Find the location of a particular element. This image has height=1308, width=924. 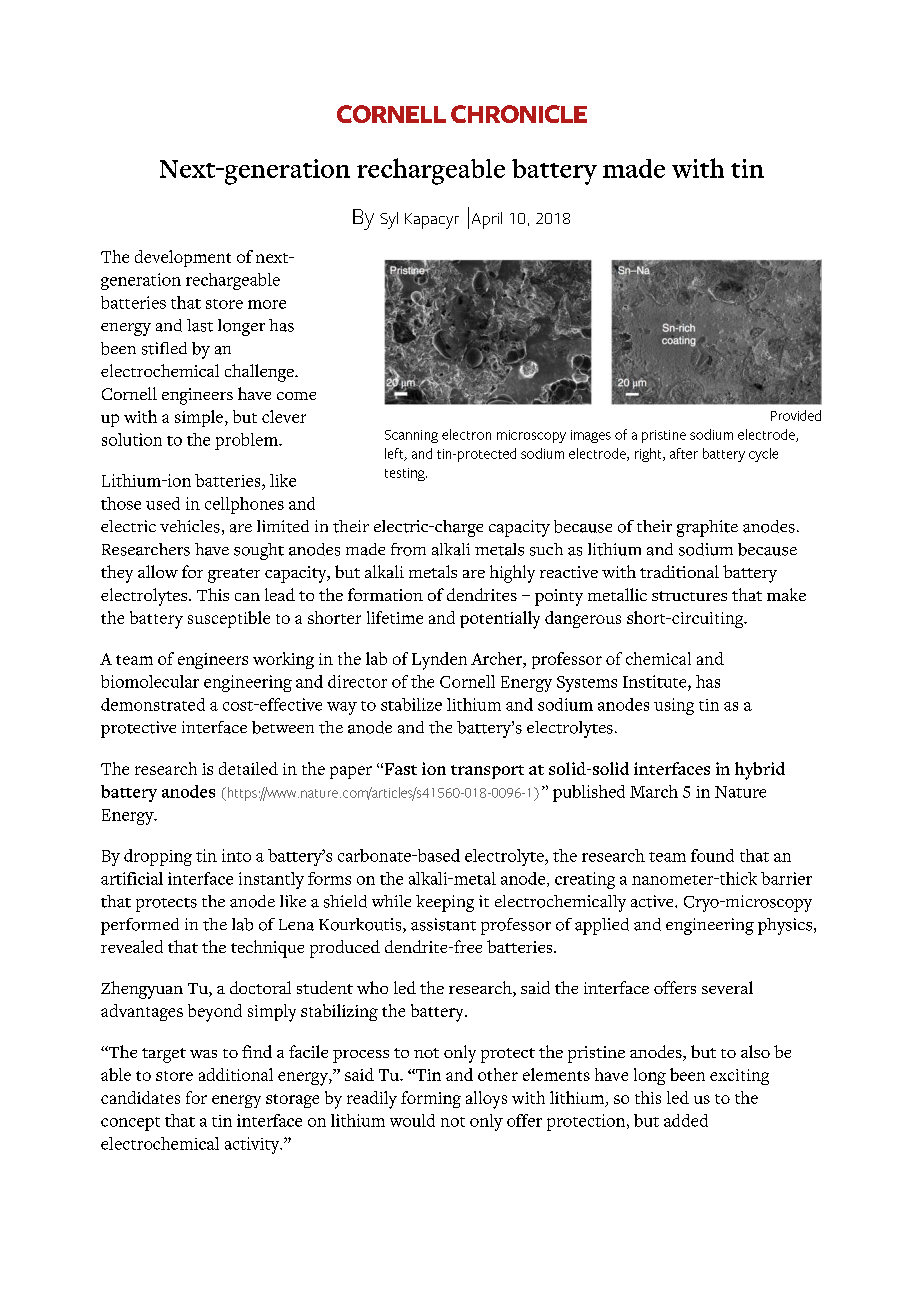

development is located at coordinates (183, 258).
